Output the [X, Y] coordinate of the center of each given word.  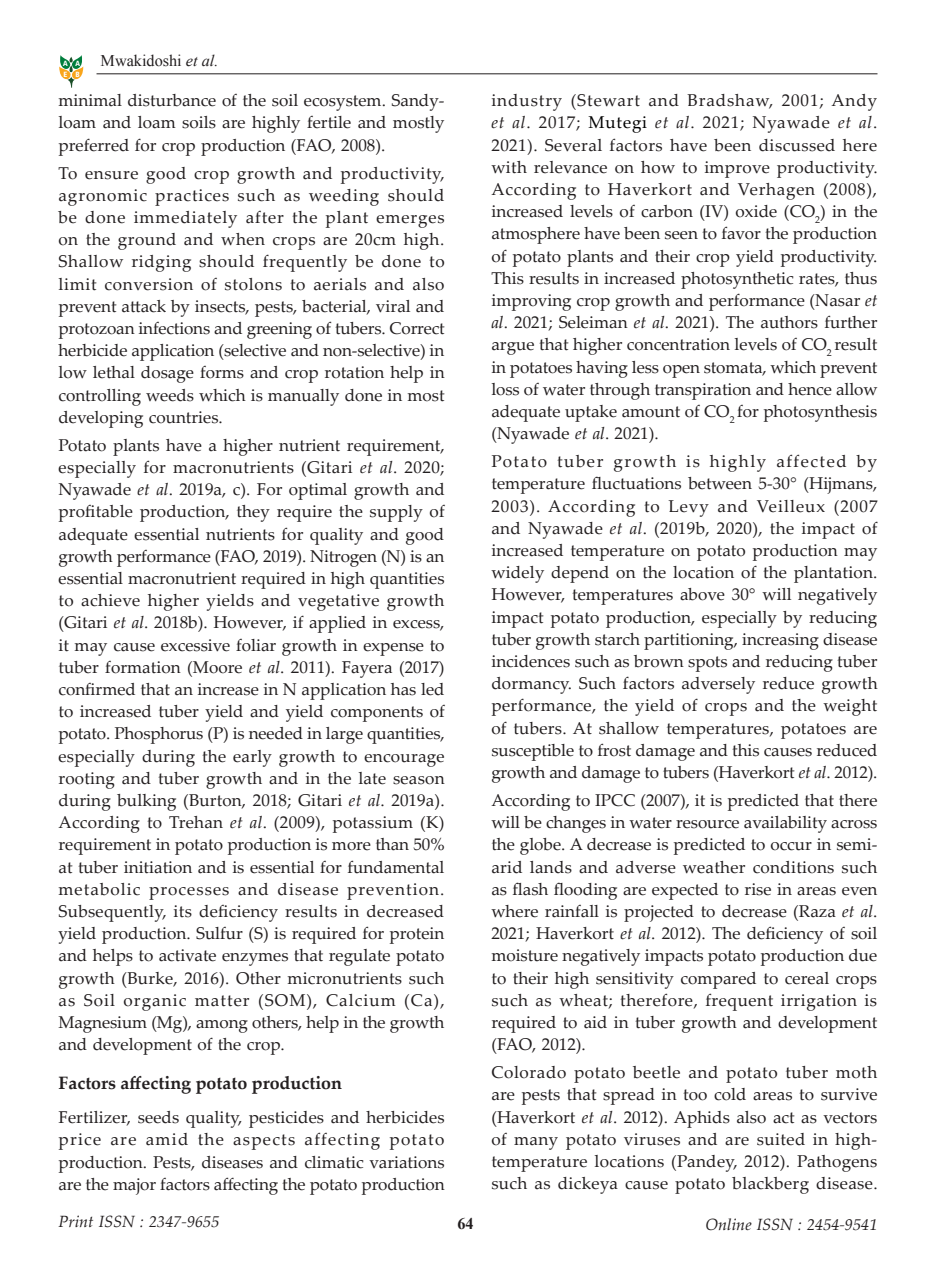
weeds [170, 395]
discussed [797, 145]
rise [758, 889]
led [432, 689]
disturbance [172, 100]
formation [143, 667]
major [134, 1186]
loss [505, 389]
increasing [780, 641]
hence [810, 389]
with [509, 167]
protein [417, 935]
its [183, 911]
